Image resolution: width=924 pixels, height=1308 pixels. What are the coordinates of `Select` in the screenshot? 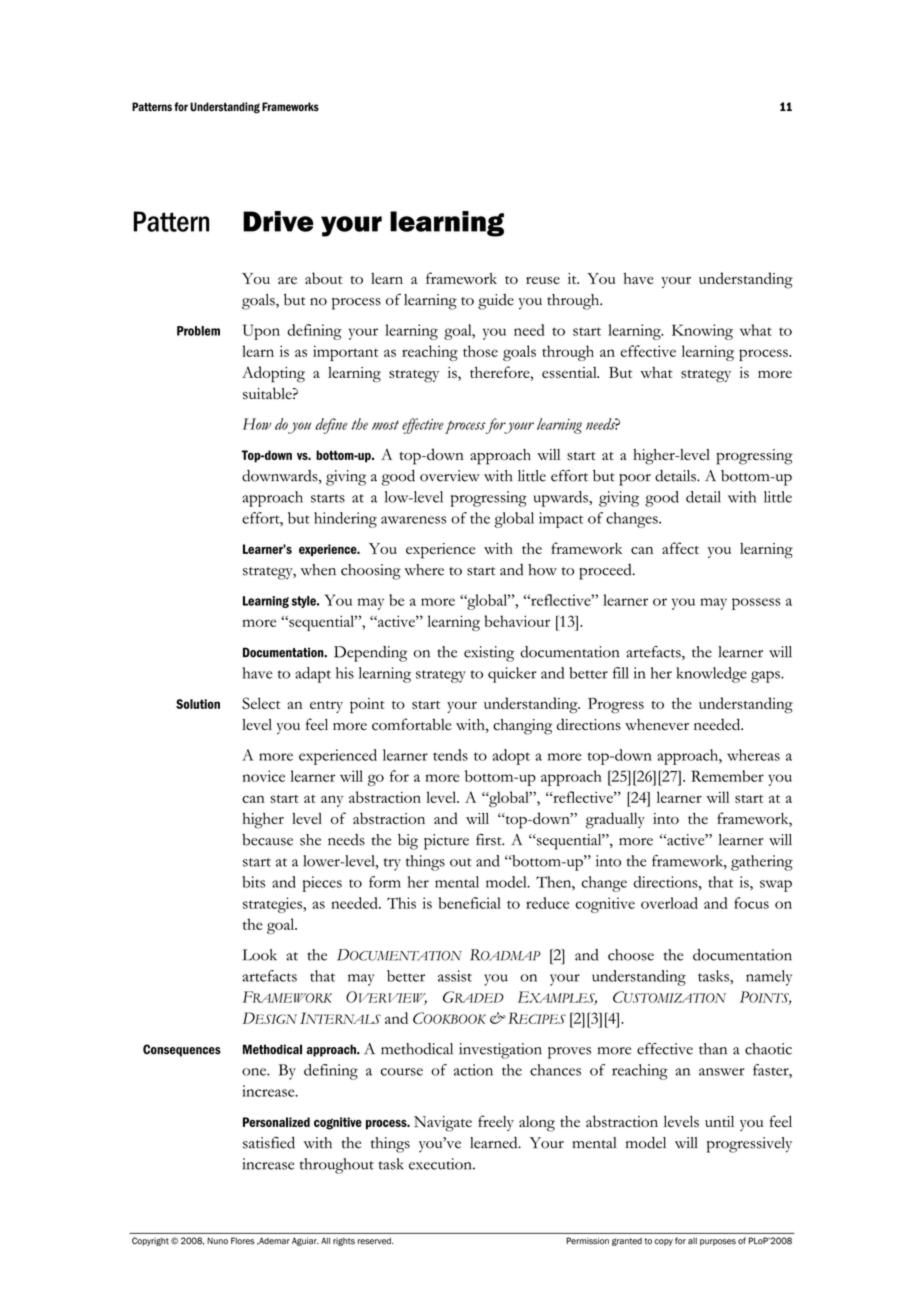 It's located at (261, 703).
